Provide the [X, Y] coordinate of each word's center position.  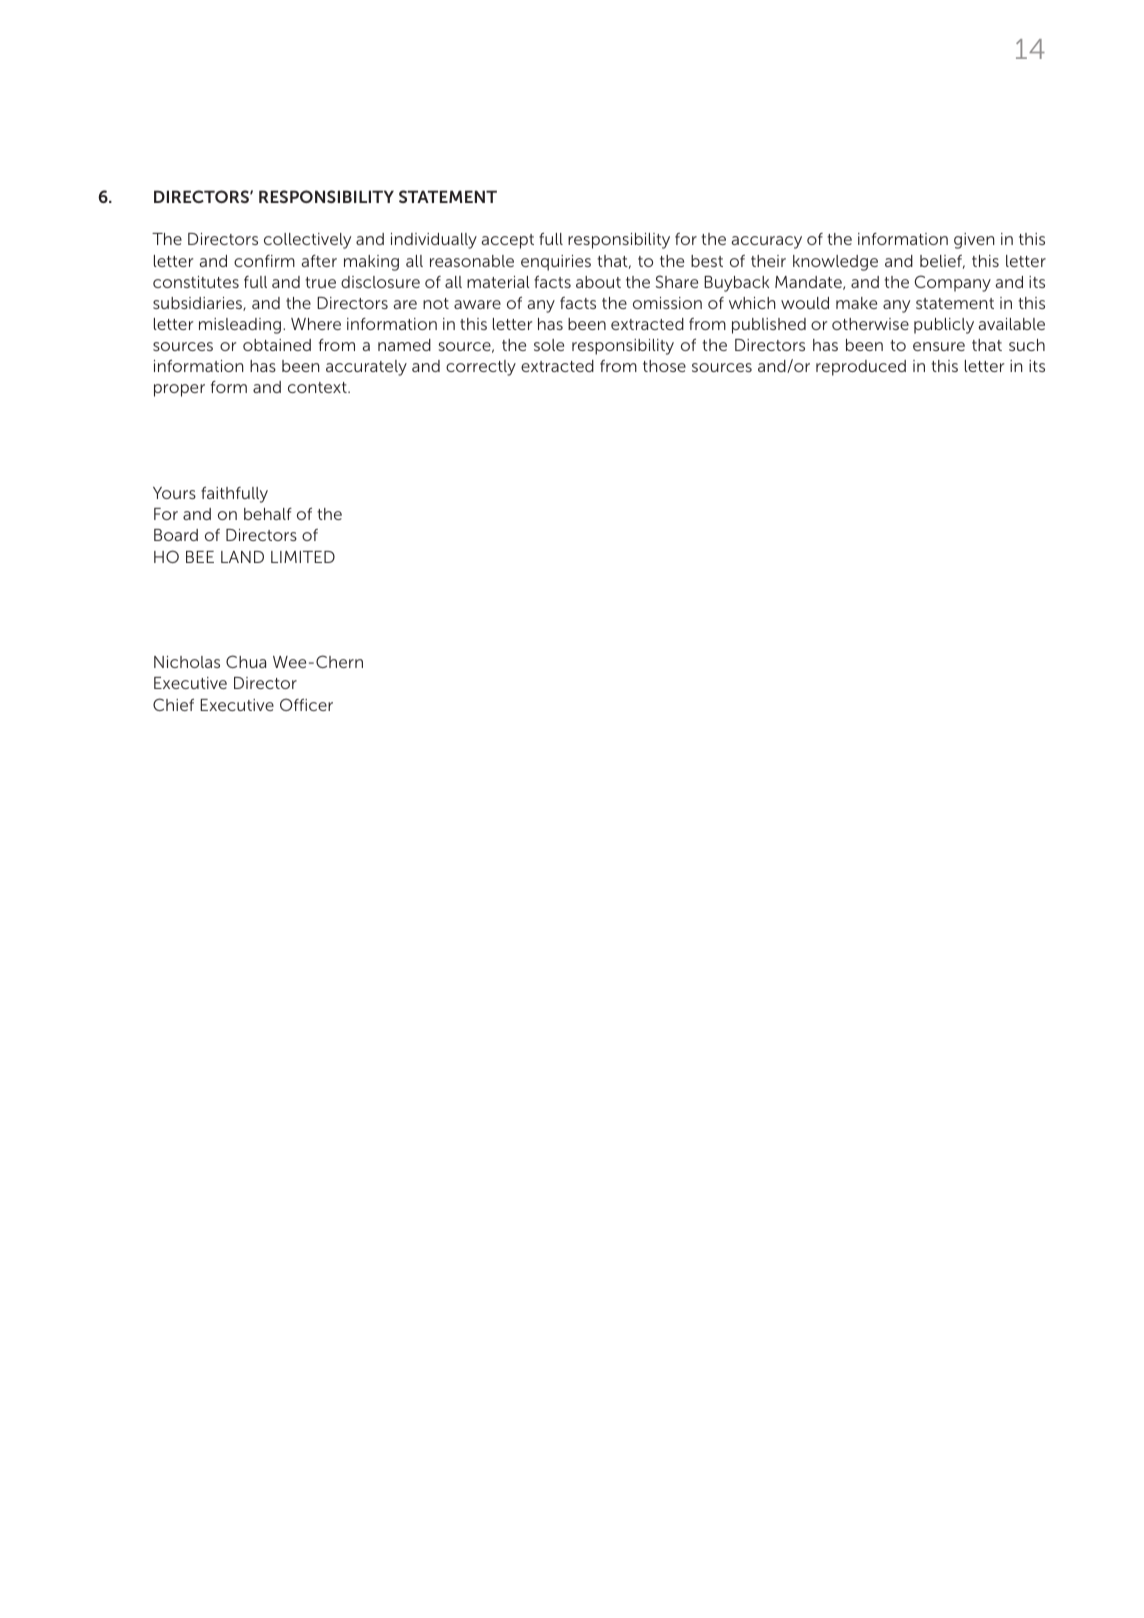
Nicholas [187, 662]
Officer [306, 704]
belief [942, 262]
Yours [174, 493]
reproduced [861, 368]
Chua [246, 661]
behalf [268, 514]
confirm [264, 261]
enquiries [556, 263]
